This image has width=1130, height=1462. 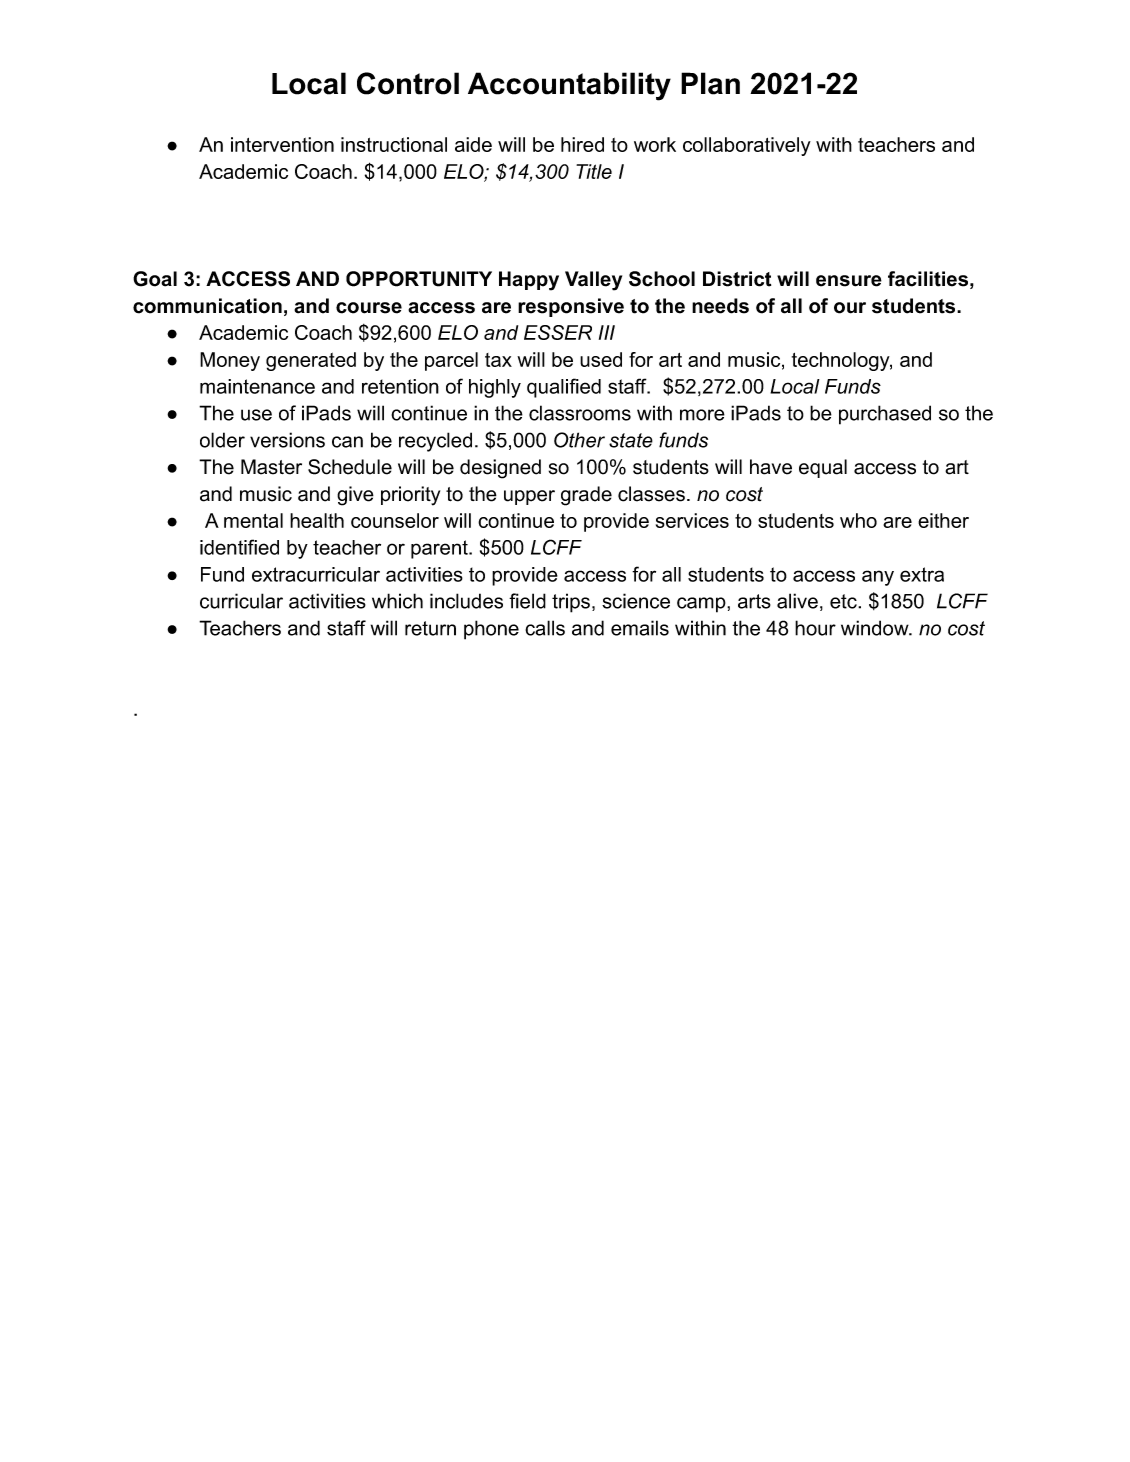 What do you see at coordinates (282, 144) in the image?
I see `intervention` at bounding box center [282, 144].
